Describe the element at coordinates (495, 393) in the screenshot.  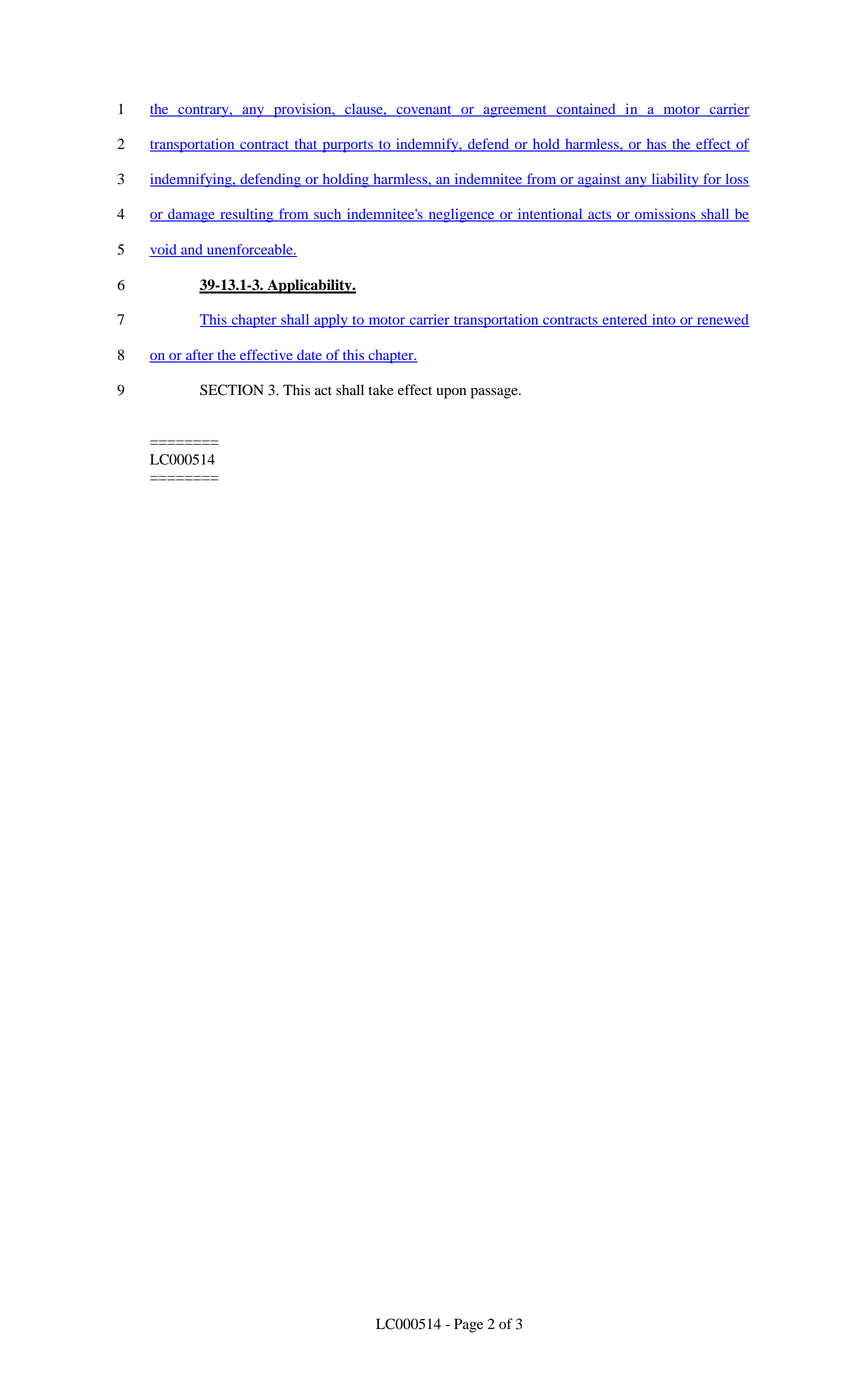
I see `passage` at that location.
